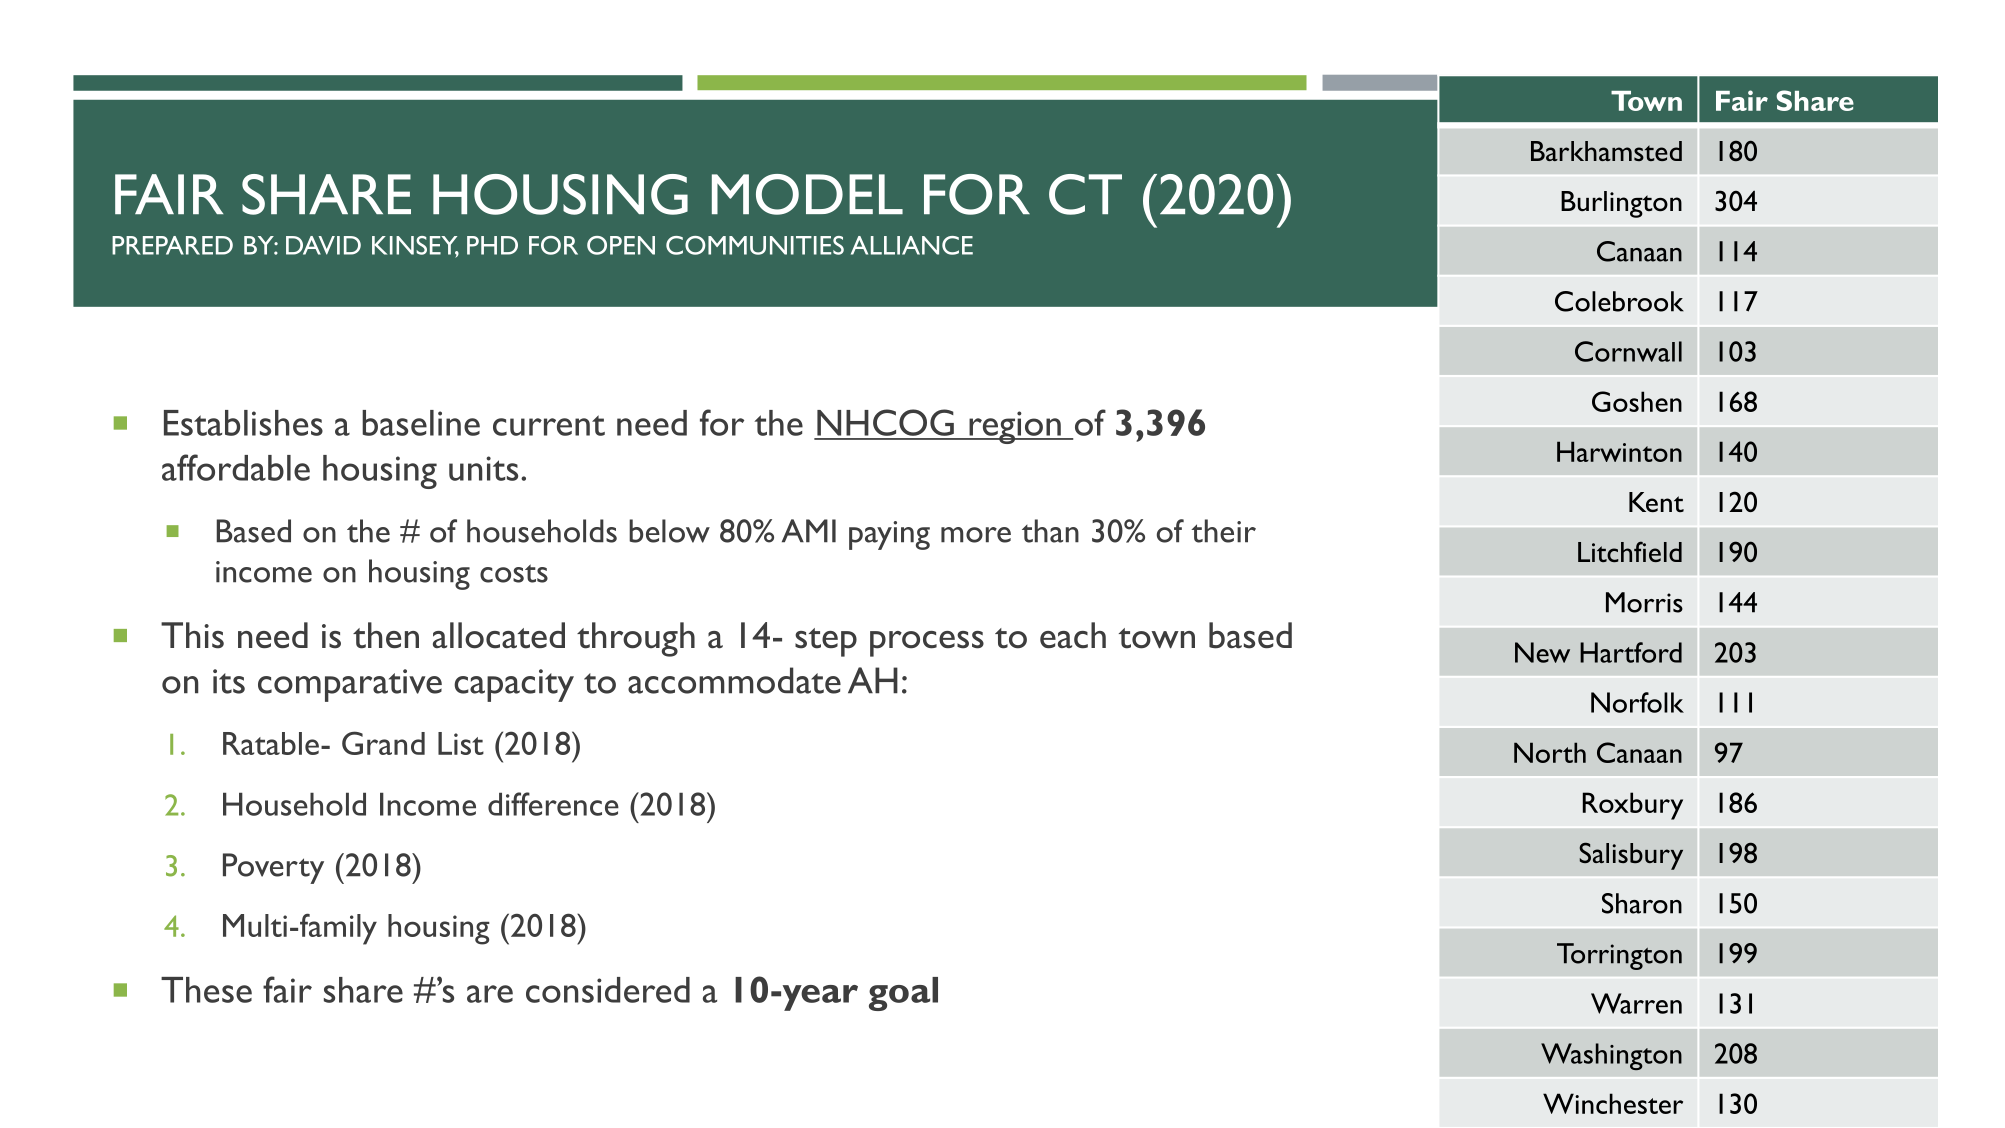 This screenshot has height=1128, width=2005. Describe the element at coordinates (206, 990) in the screenshot. I see `These` at that location.
